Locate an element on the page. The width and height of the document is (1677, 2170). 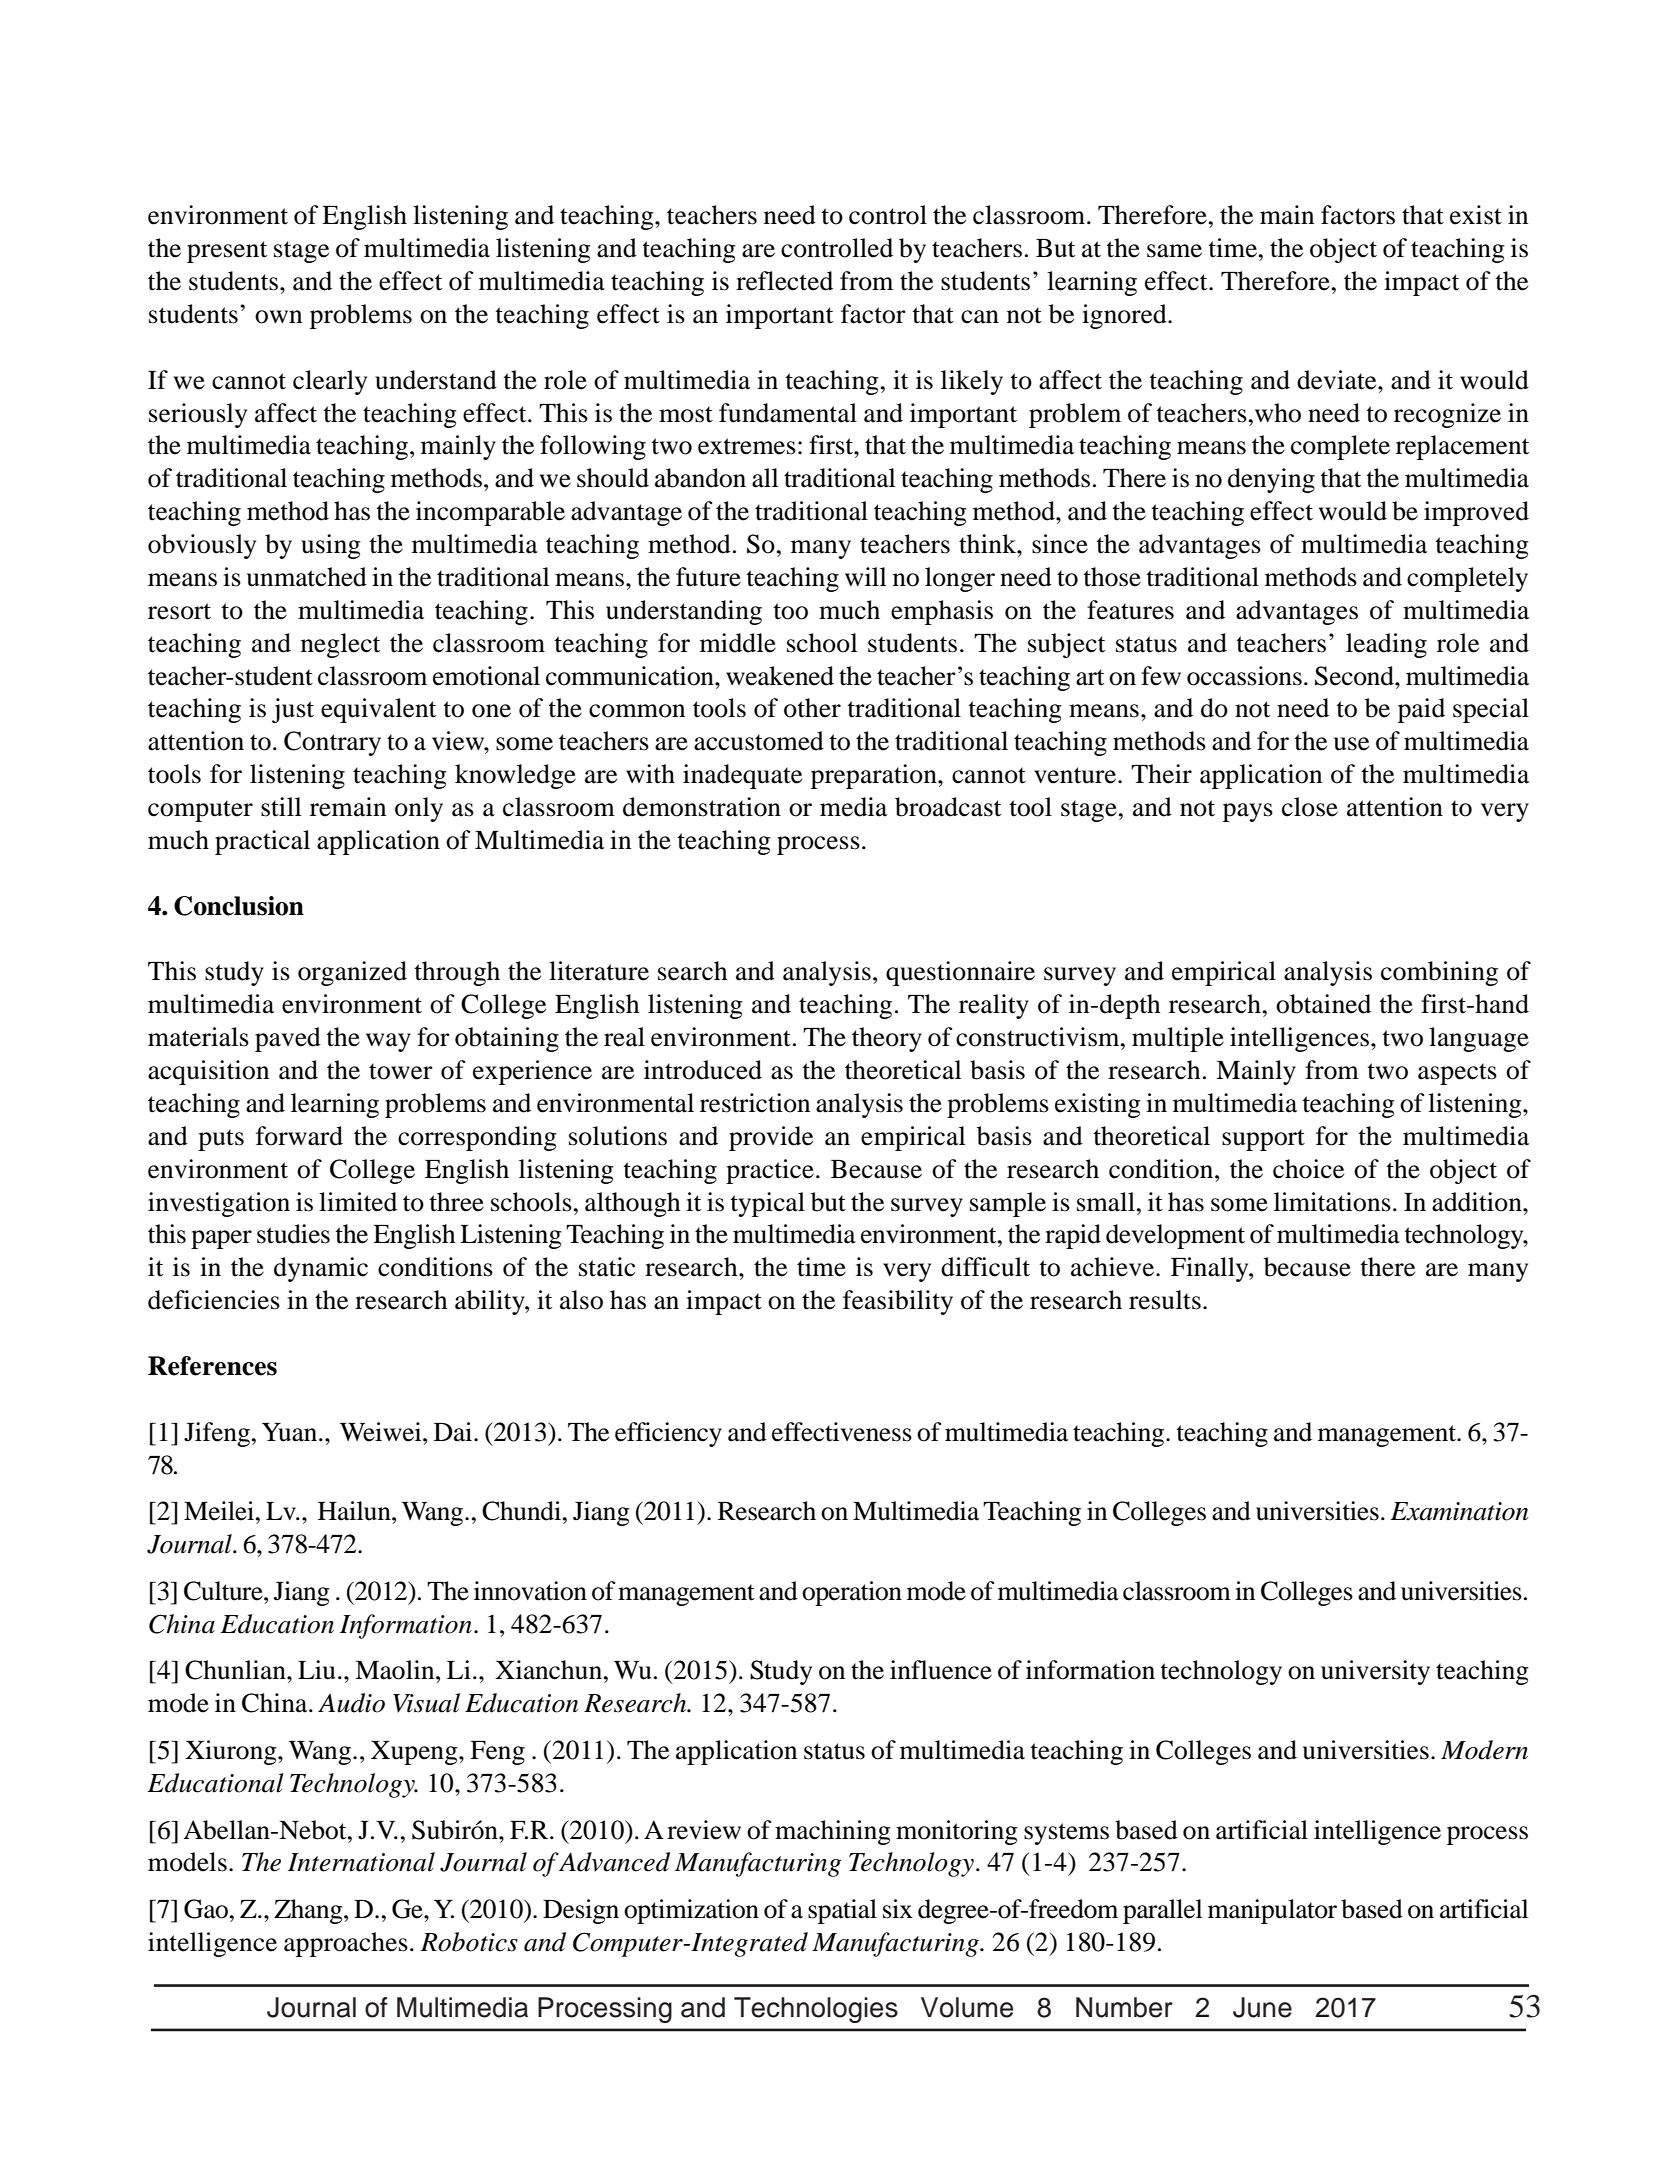
forward is located at coordinates (299, 1136).
